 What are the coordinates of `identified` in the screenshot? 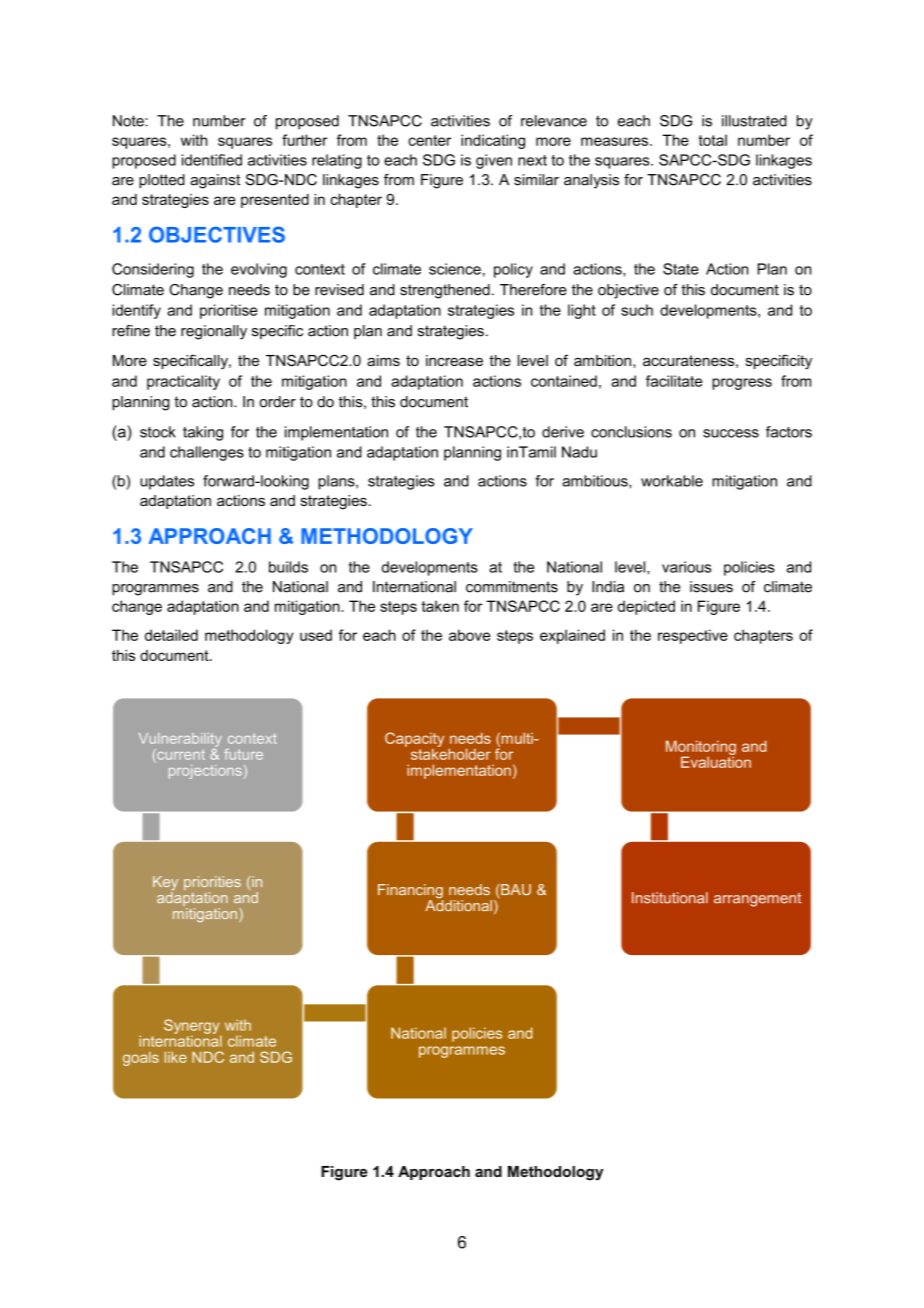 It's located at (212, 160).
